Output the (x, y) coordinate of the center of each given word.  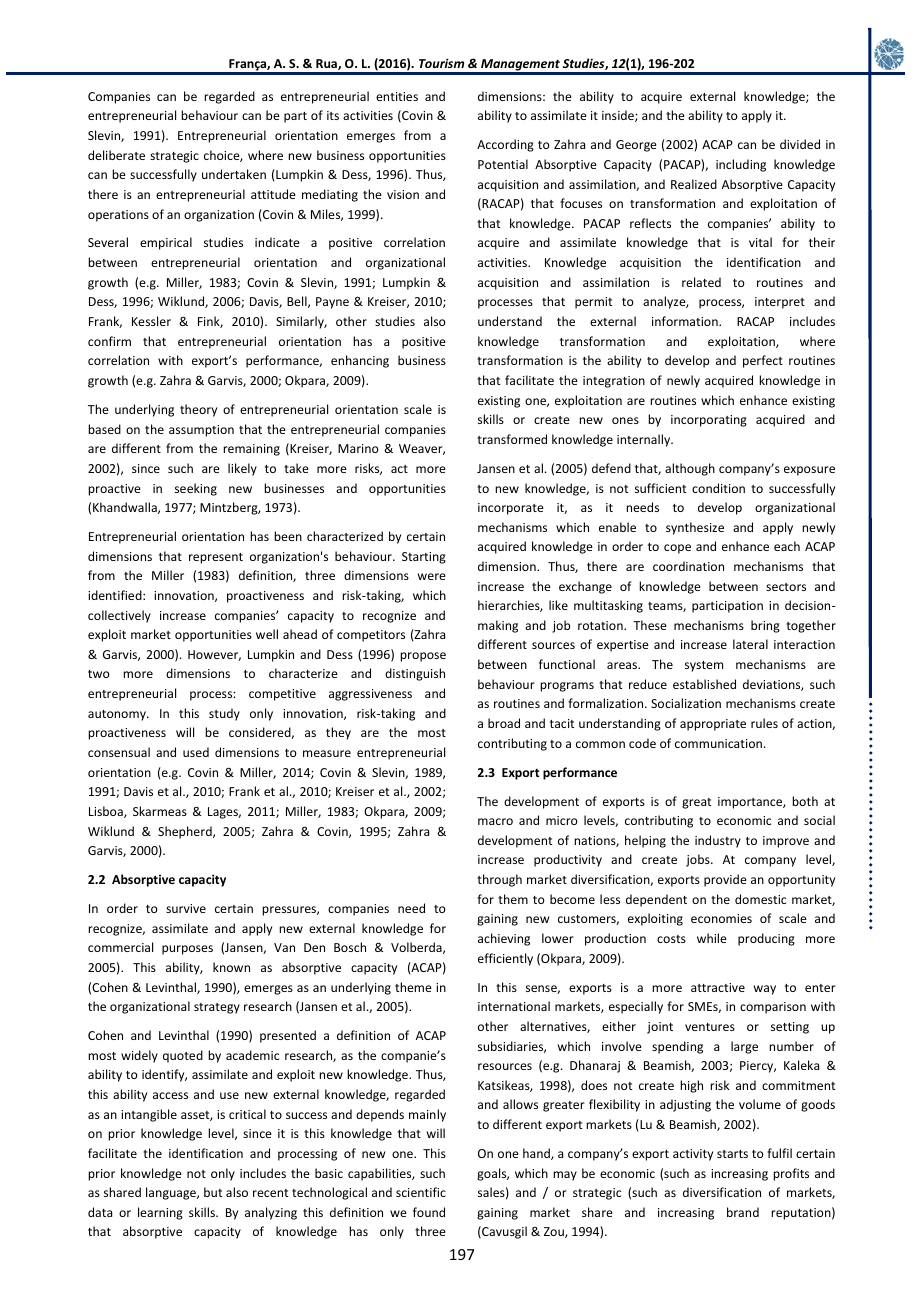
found (429, 1212)
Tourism (441, 63)
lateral (750, 644)
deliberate (116, 155)
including (741, 165)
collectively (119, 616)
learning (160, 1213)
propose (423, 657)
